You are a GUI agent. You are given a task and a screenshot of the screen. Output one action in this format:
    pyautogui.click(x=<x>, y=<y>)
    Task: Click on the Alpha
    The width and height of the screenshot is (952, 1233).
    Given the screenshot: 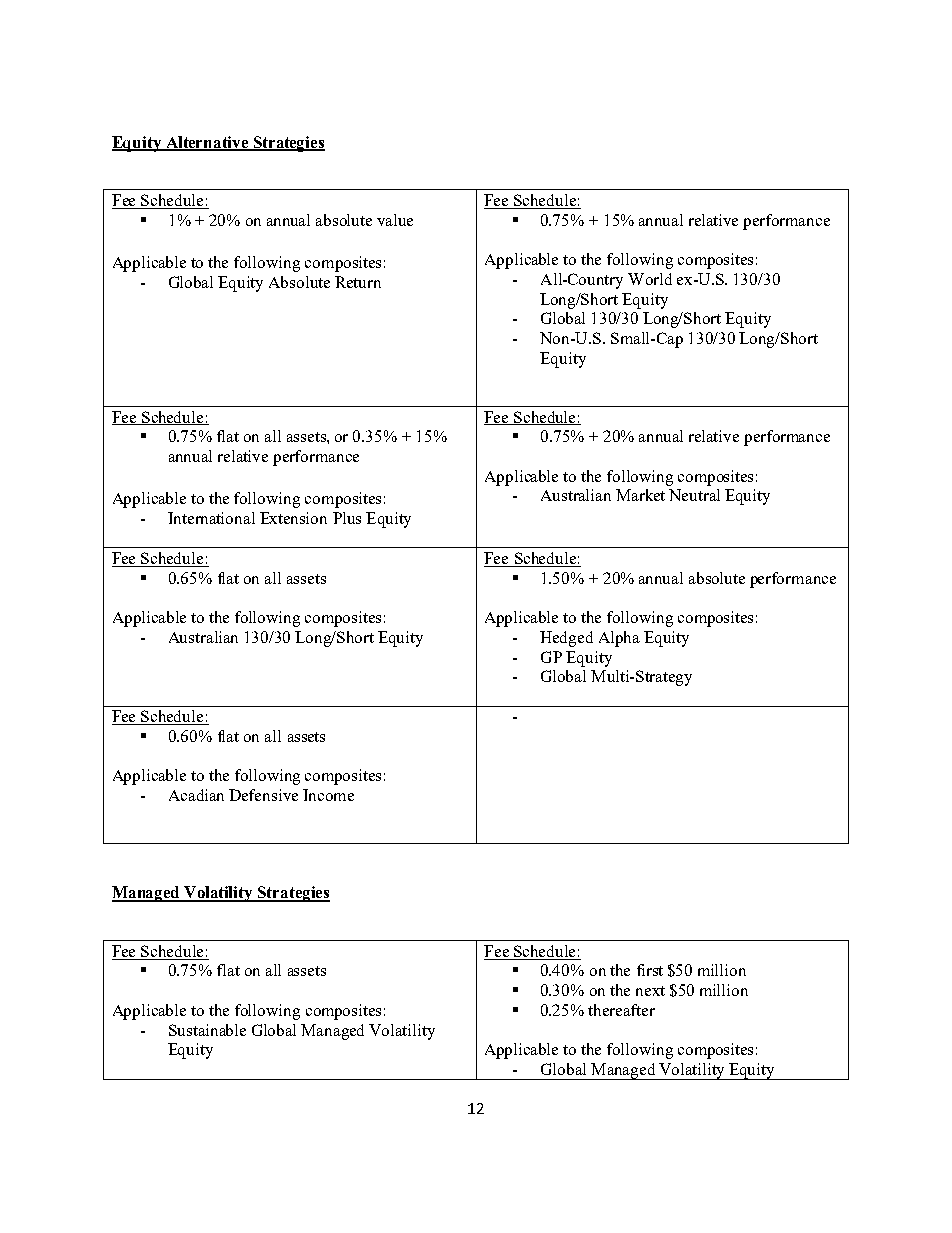 What is the action you would take?
    pyautogui.click(x=619, y=639)
